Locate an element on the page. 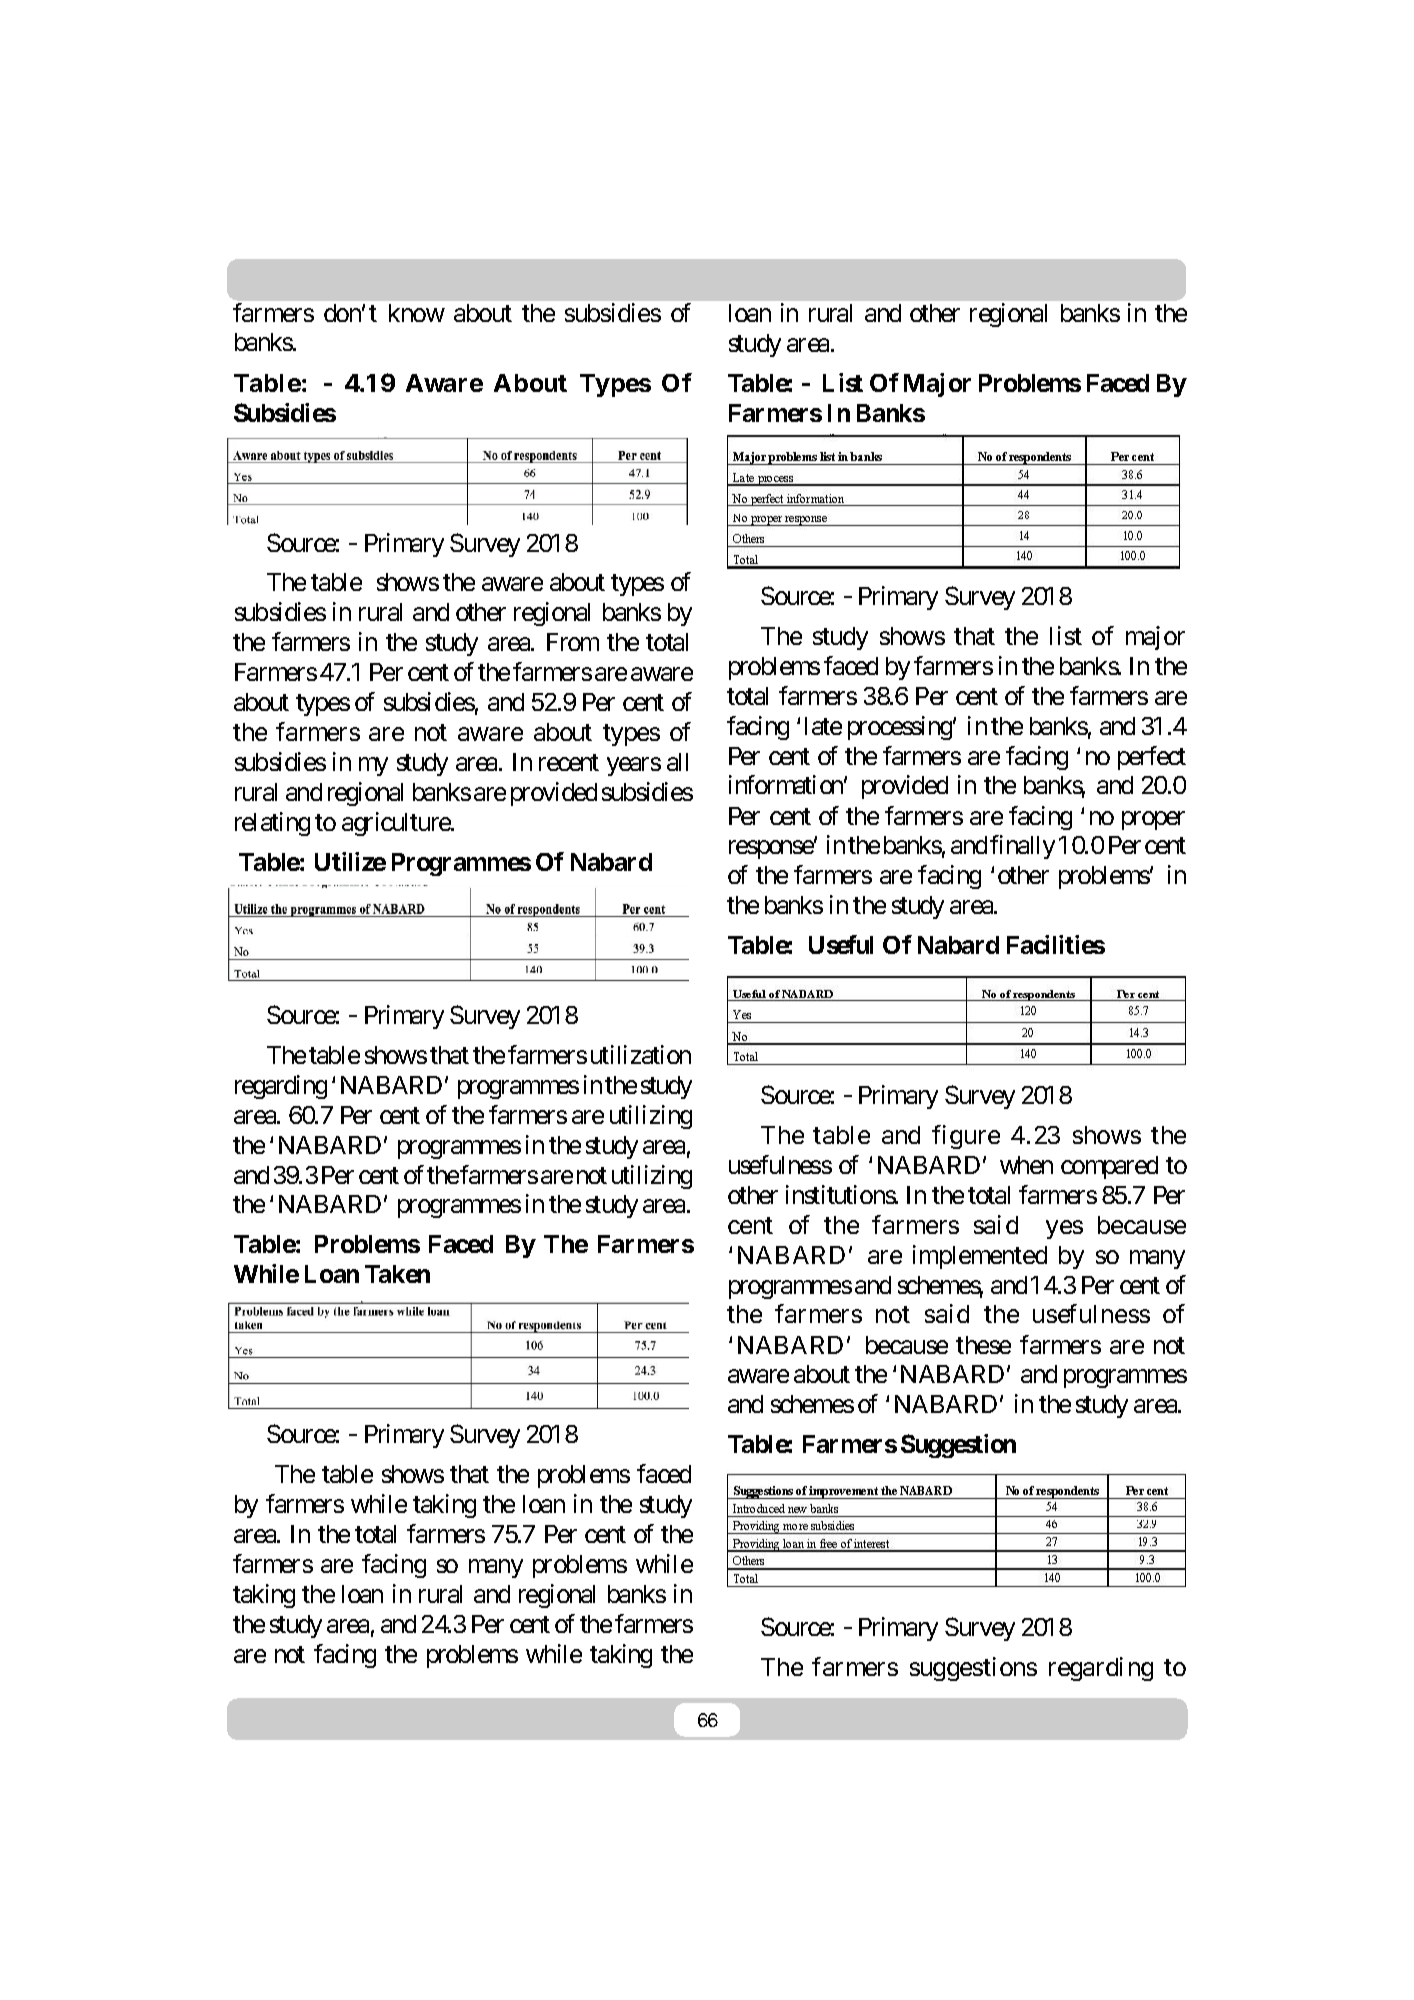 This page has width=1414, height=2000. Taken is located at coordinates (397, 1274).
